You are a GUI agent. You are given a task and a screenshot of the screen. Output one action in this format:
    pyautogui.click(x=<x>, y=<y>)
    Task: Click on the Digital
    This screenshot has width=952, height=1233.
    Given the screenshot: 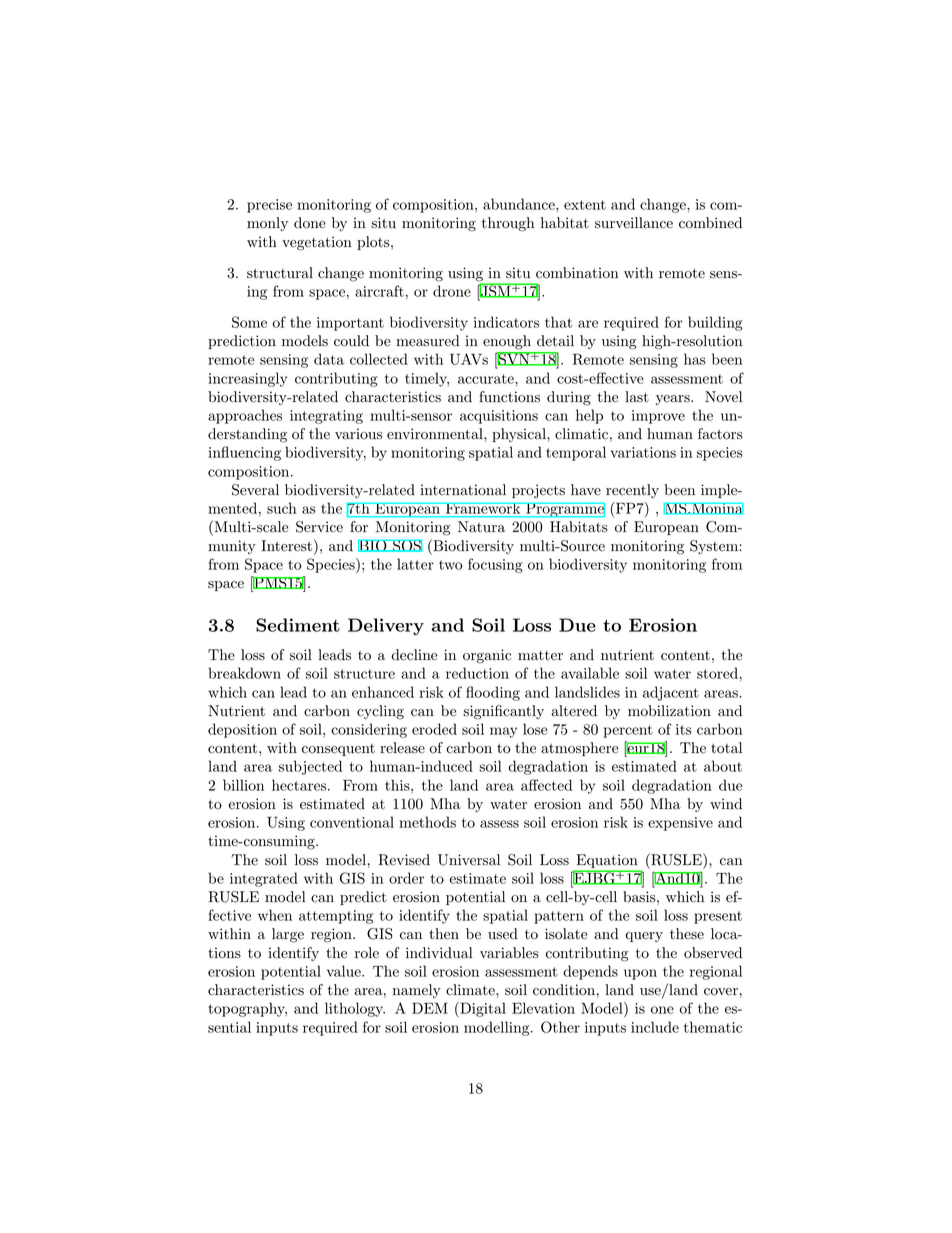 What is the action you would take?
    pyautogui.click(x=482, y=1009)
